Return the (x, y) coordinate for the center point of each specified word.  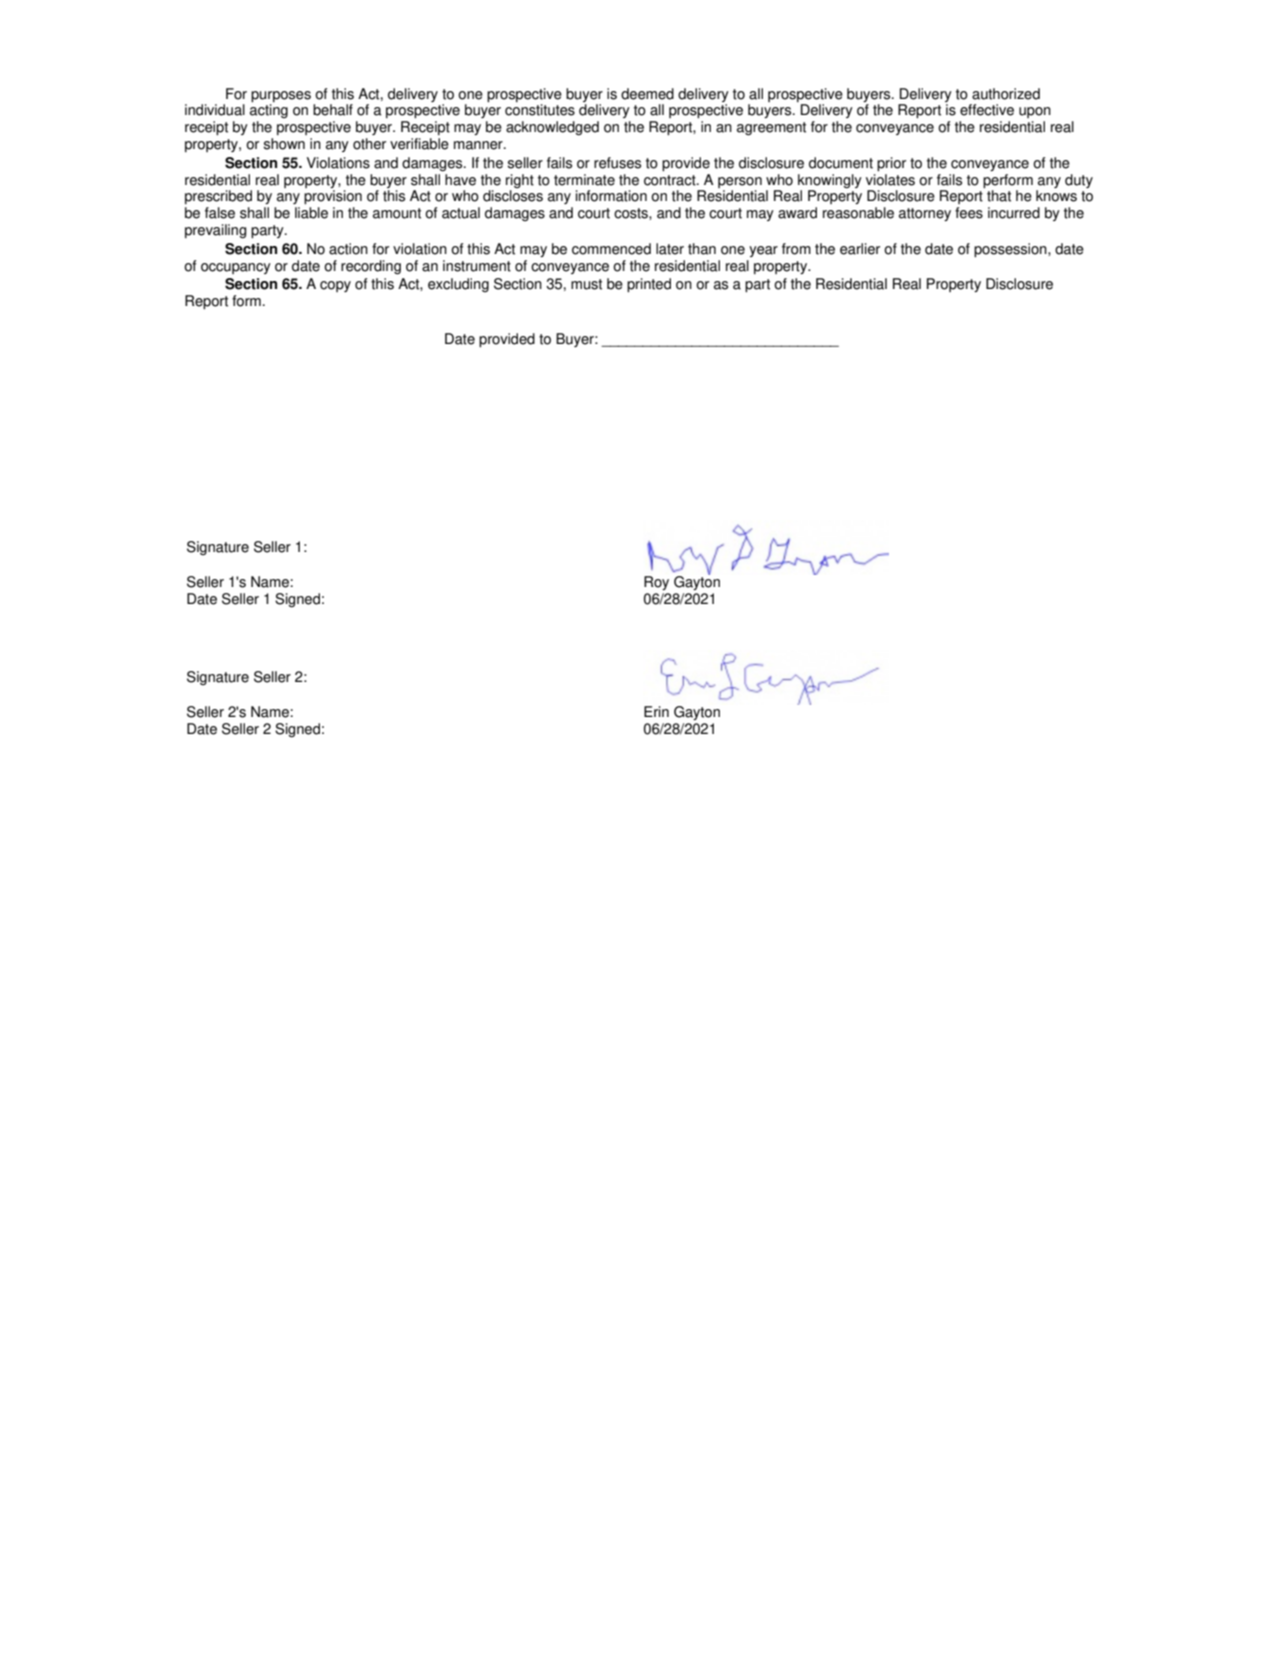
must (586, 284)
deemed (647, 94)
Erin (656, 711)
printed (649, 285)
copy (335, 286)
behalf (333, 110)
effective (987, 110)
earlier (860, 249)
